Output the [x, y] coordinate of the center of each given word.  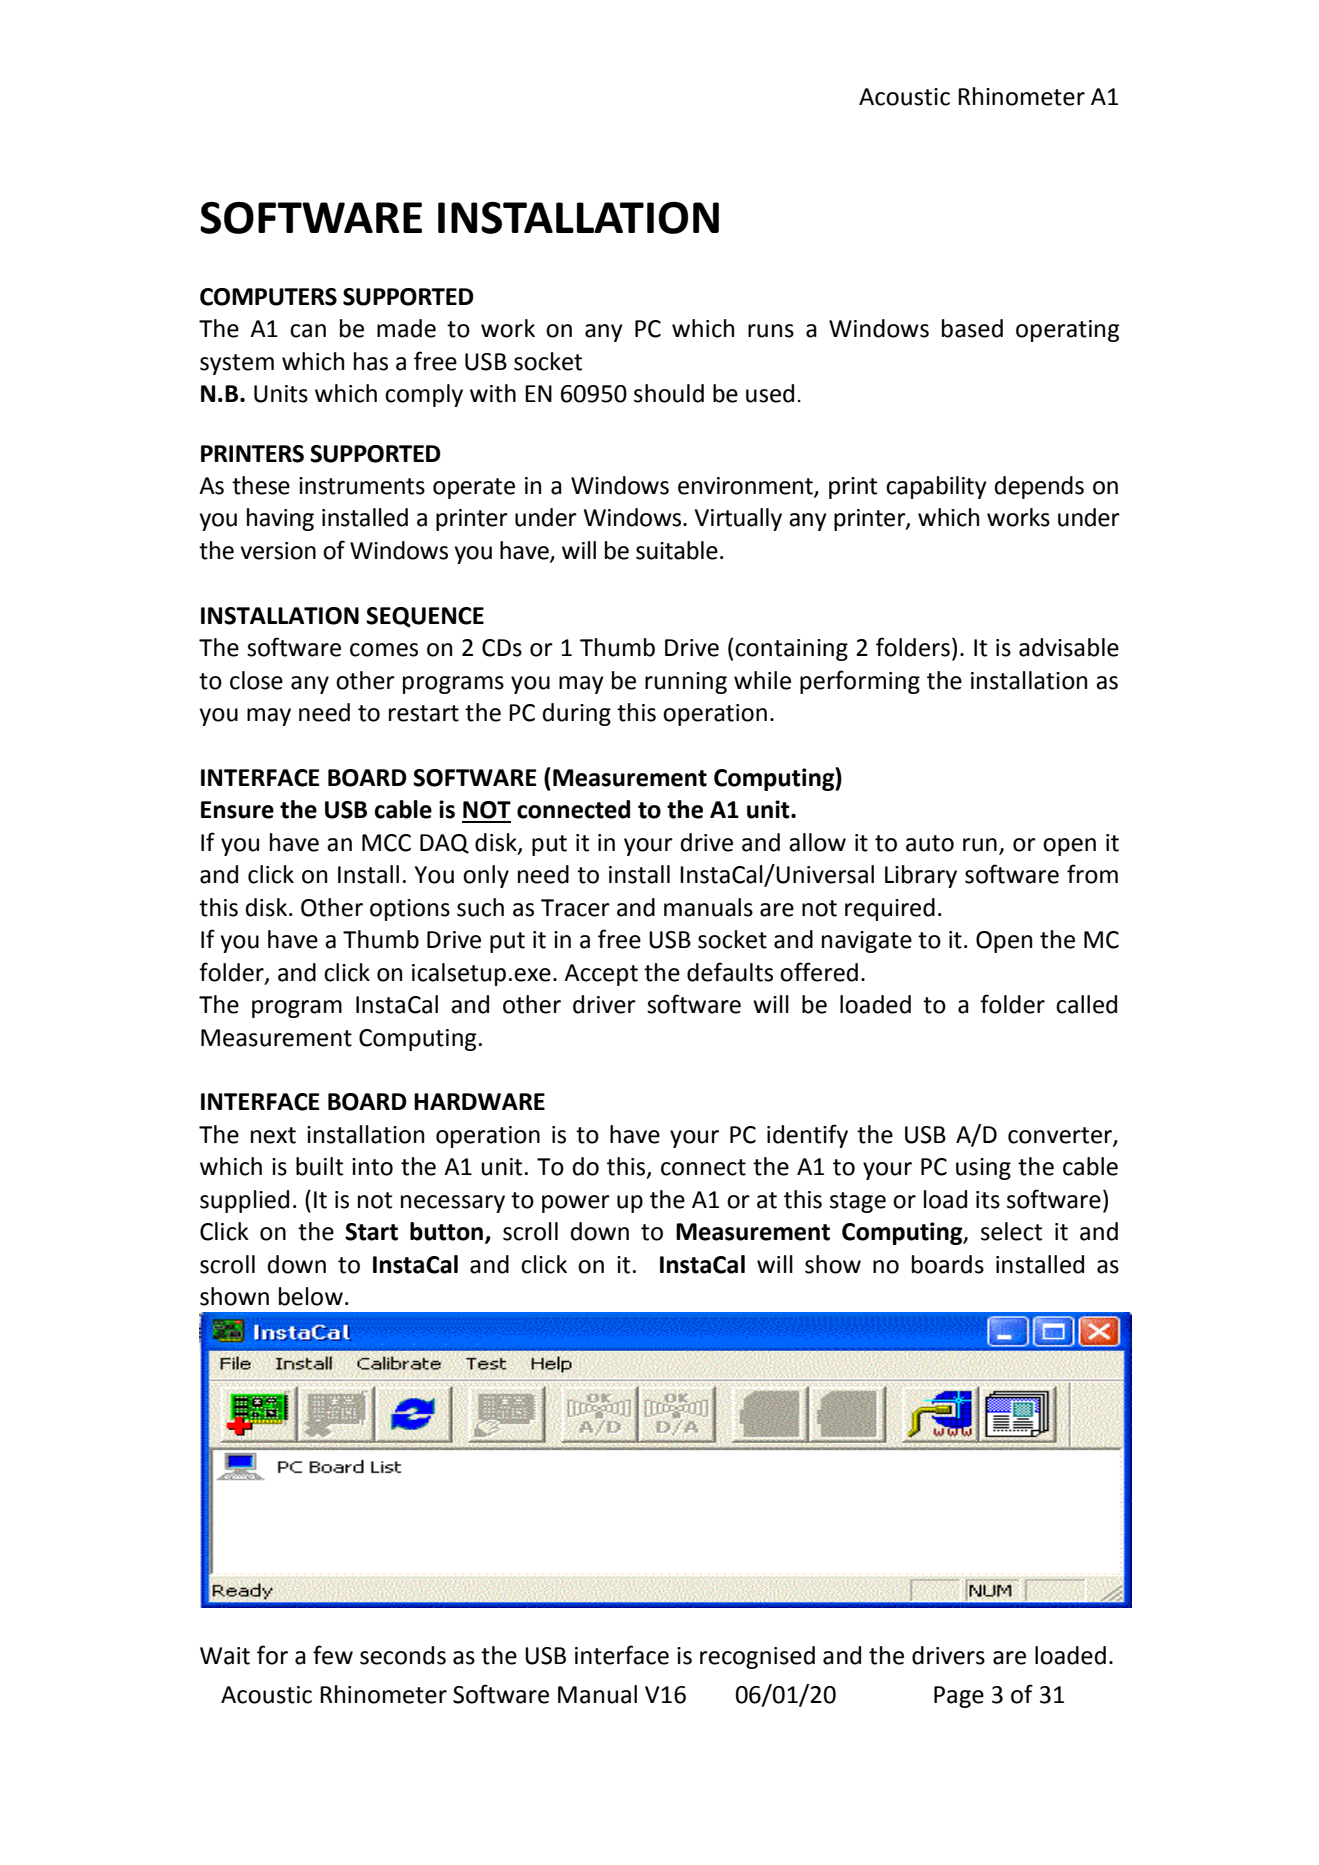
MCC [386, 843]
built [319, 1166]
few [333, 1655]
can [308, 331]
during [577, 714]
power [576, 1204]
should [669, 393]
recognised [757, 1657]
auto [930, 843]
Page [959, 1697]
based [972, 328]
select [1011, 1231]
